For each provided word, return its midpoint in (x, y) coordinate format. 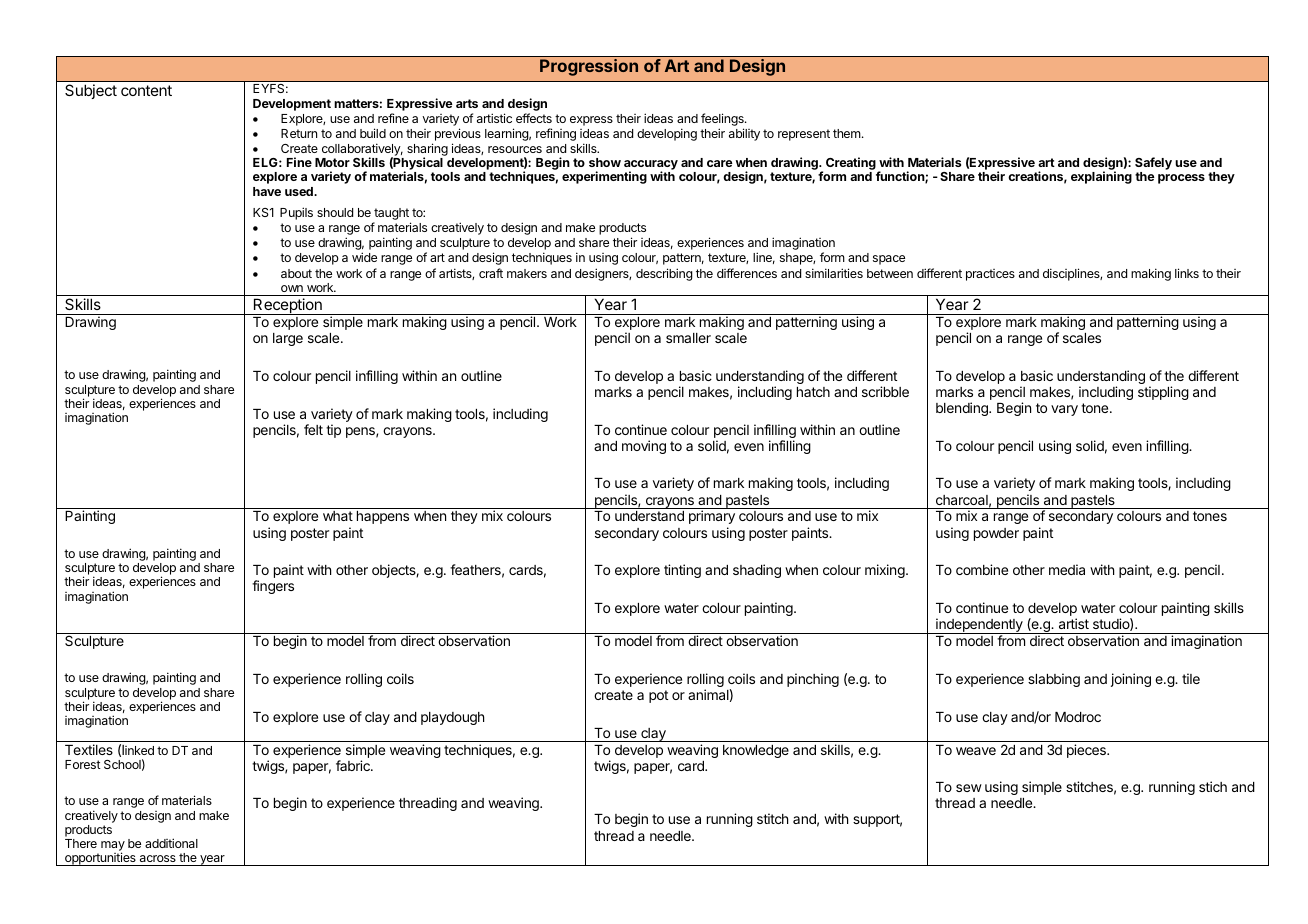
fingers (273, 587)
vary (1064, 410)
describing (664, 274)
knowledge (756, 751)
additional (171, 843)
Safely (1153, 165)
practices (990, 275)
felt (313, 429)
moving (644, 447)
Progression (589, 67)
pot (658, 696)
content (146, 90)
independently (979, 626)
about (296, 273)
